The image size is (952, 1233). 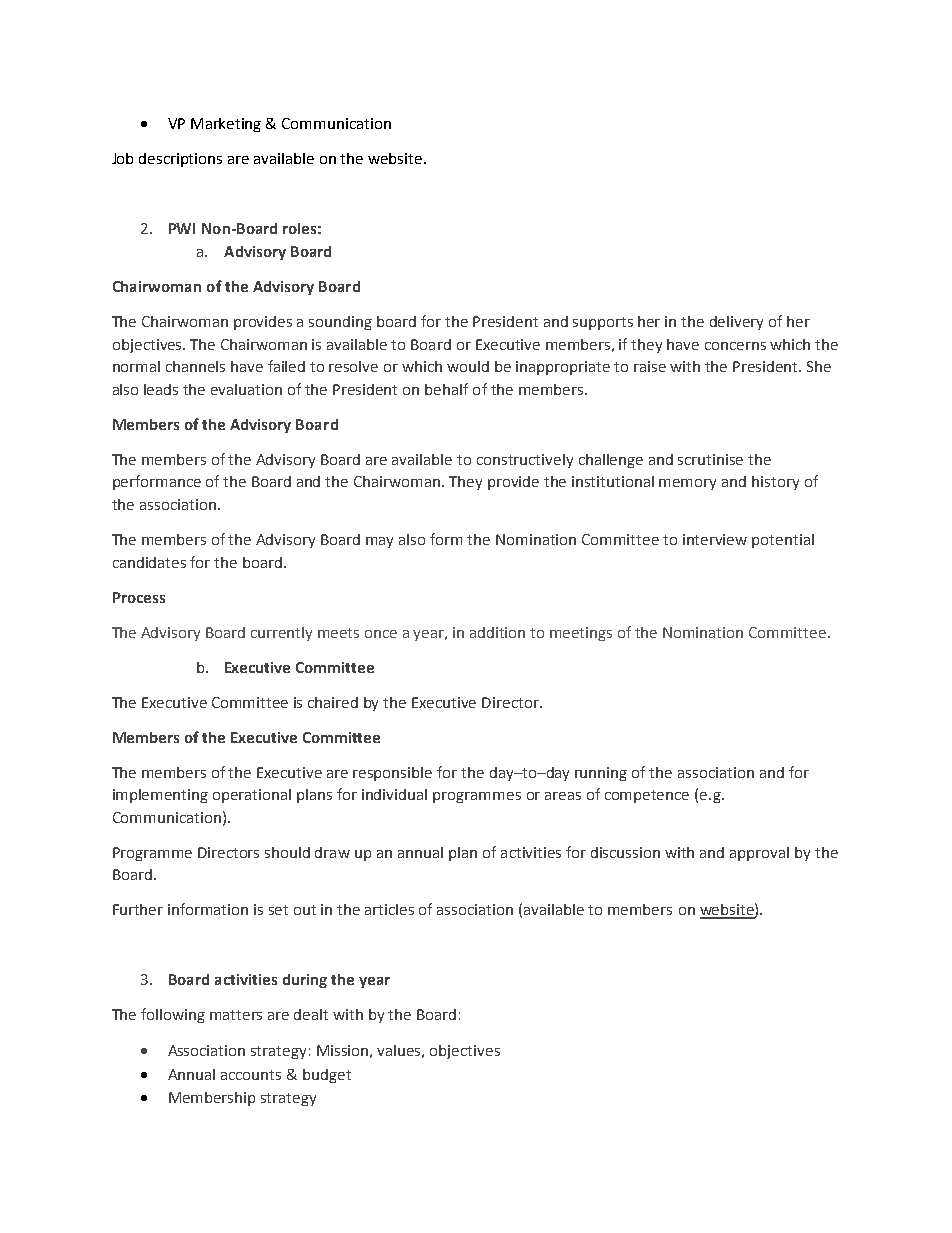 I want to click on interview, so click(x=715, y=539).
